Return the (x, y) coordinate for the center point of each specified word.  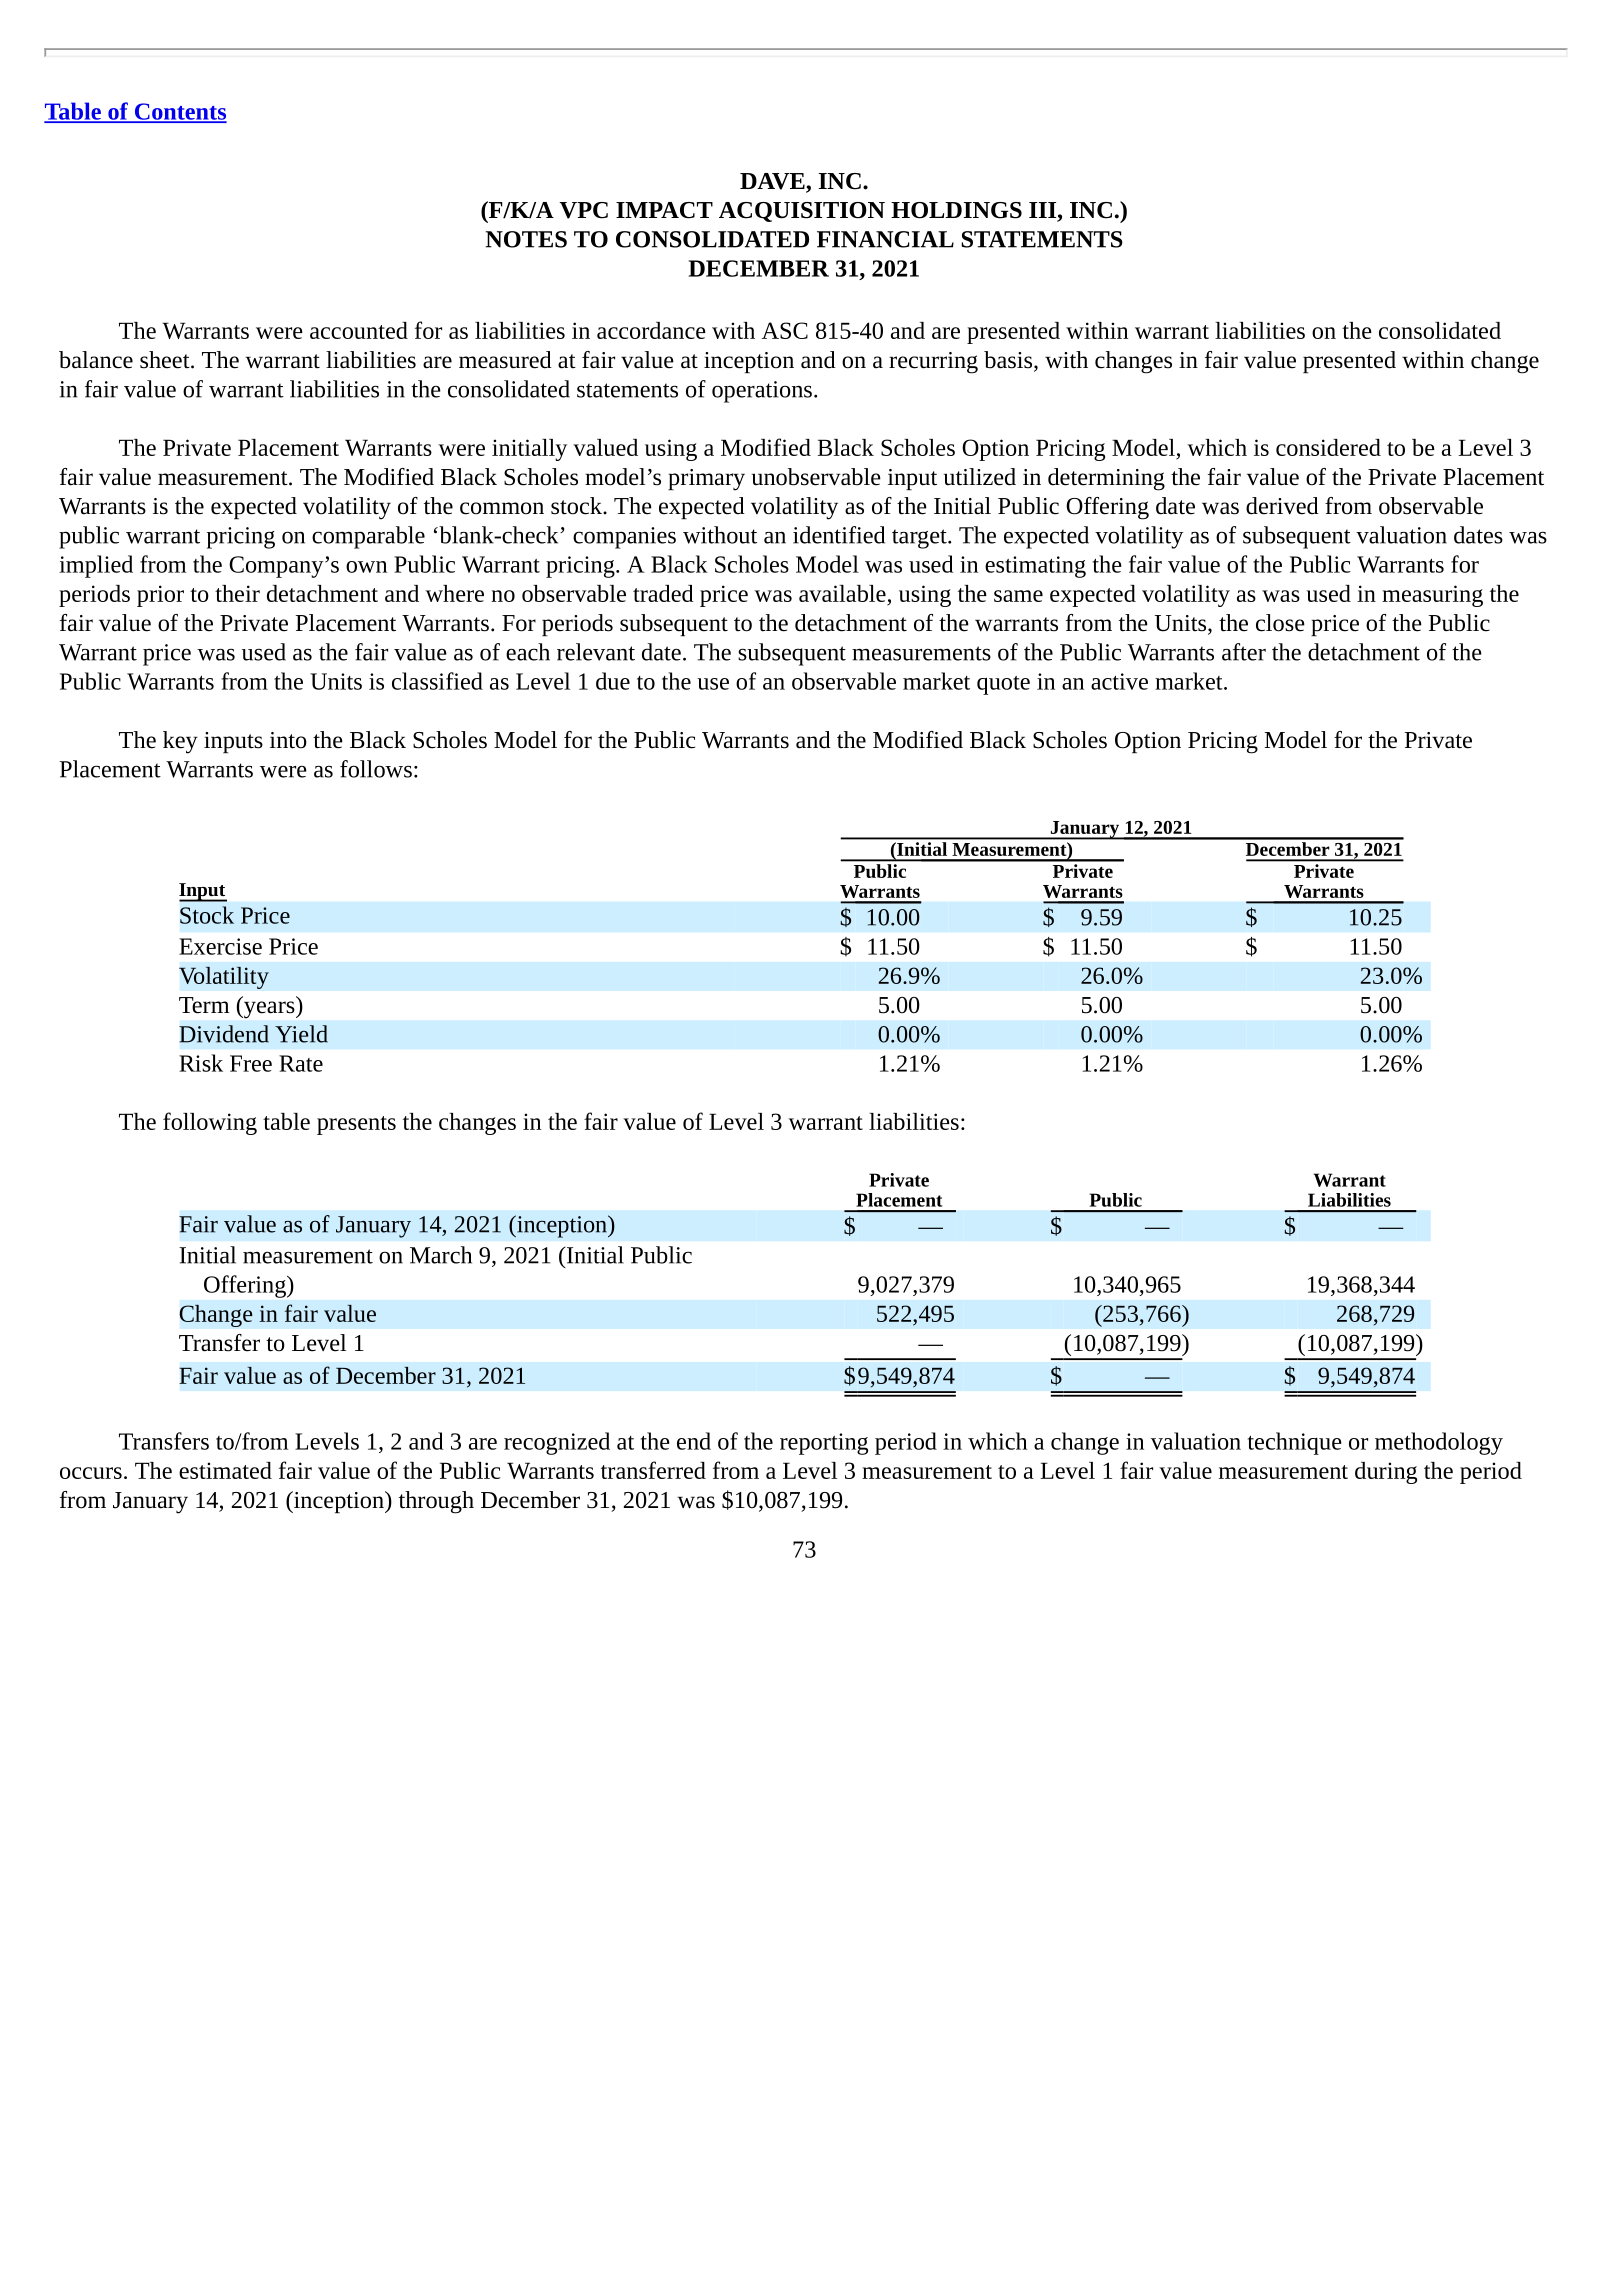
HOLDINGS (956, 210)
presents (356, 1125)
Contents (179, 112)
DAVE (773, 182)
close (1280, 623)
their (237, 593)
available (843, 595)
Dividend (224, 1034)
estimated (225, 1470)
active (1119, 681)
